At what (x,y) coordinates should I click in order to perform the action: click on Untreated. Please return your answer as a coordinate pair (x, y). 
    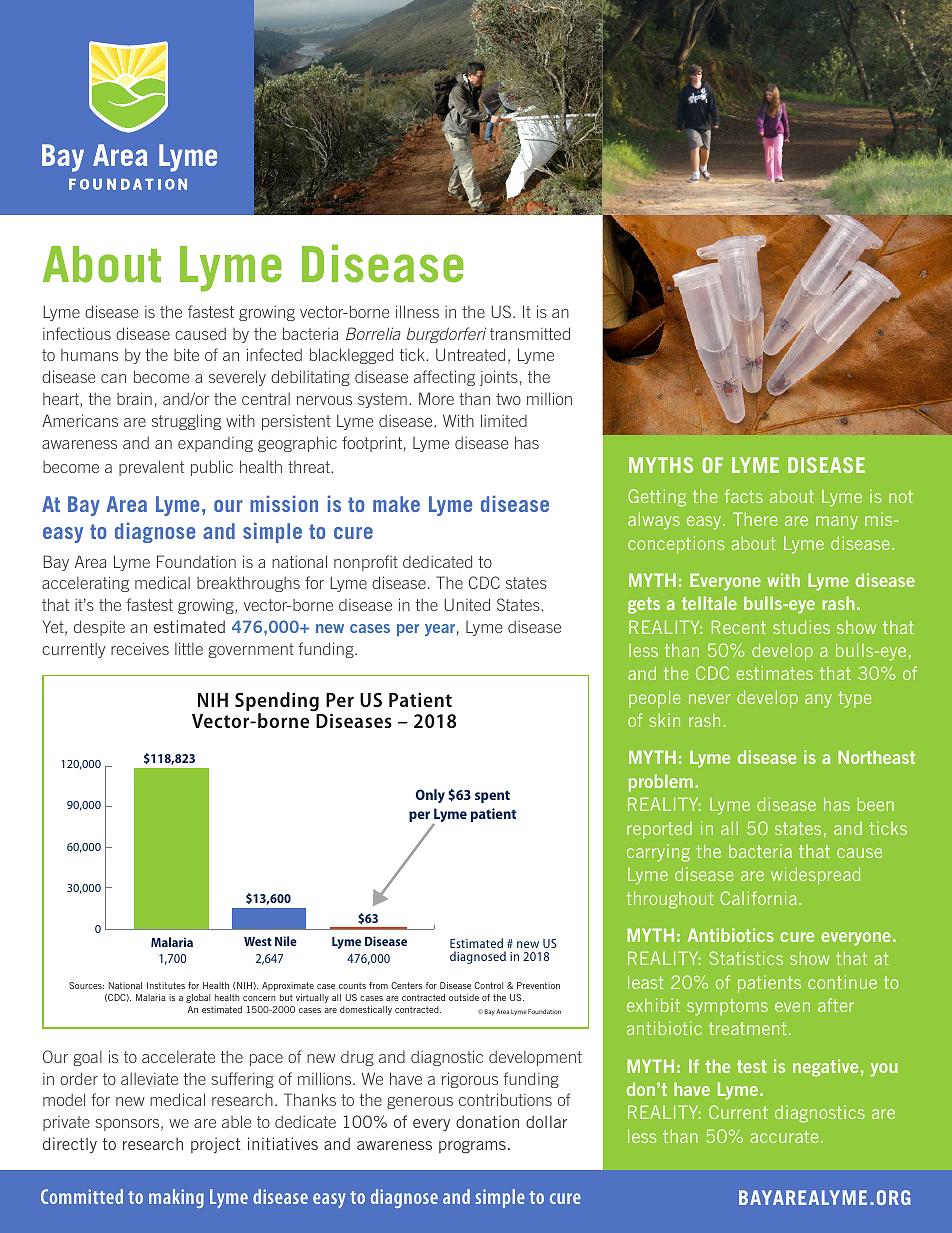
    Looking at the image, I should click on (470, 354).
